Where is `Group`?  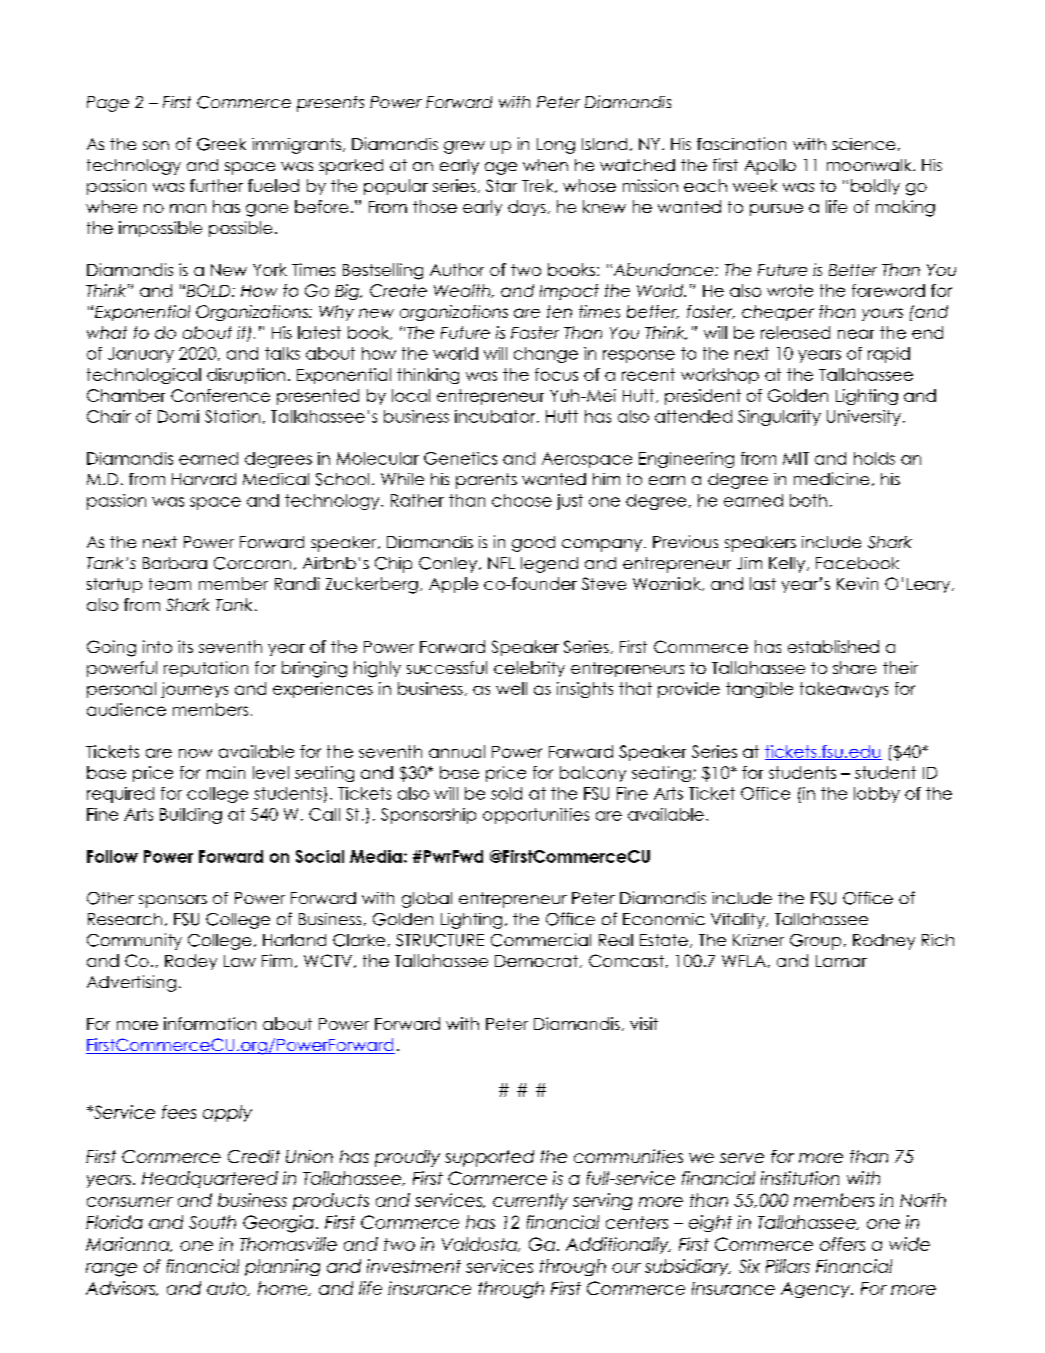 Group is located at coordinates (815, 942).
